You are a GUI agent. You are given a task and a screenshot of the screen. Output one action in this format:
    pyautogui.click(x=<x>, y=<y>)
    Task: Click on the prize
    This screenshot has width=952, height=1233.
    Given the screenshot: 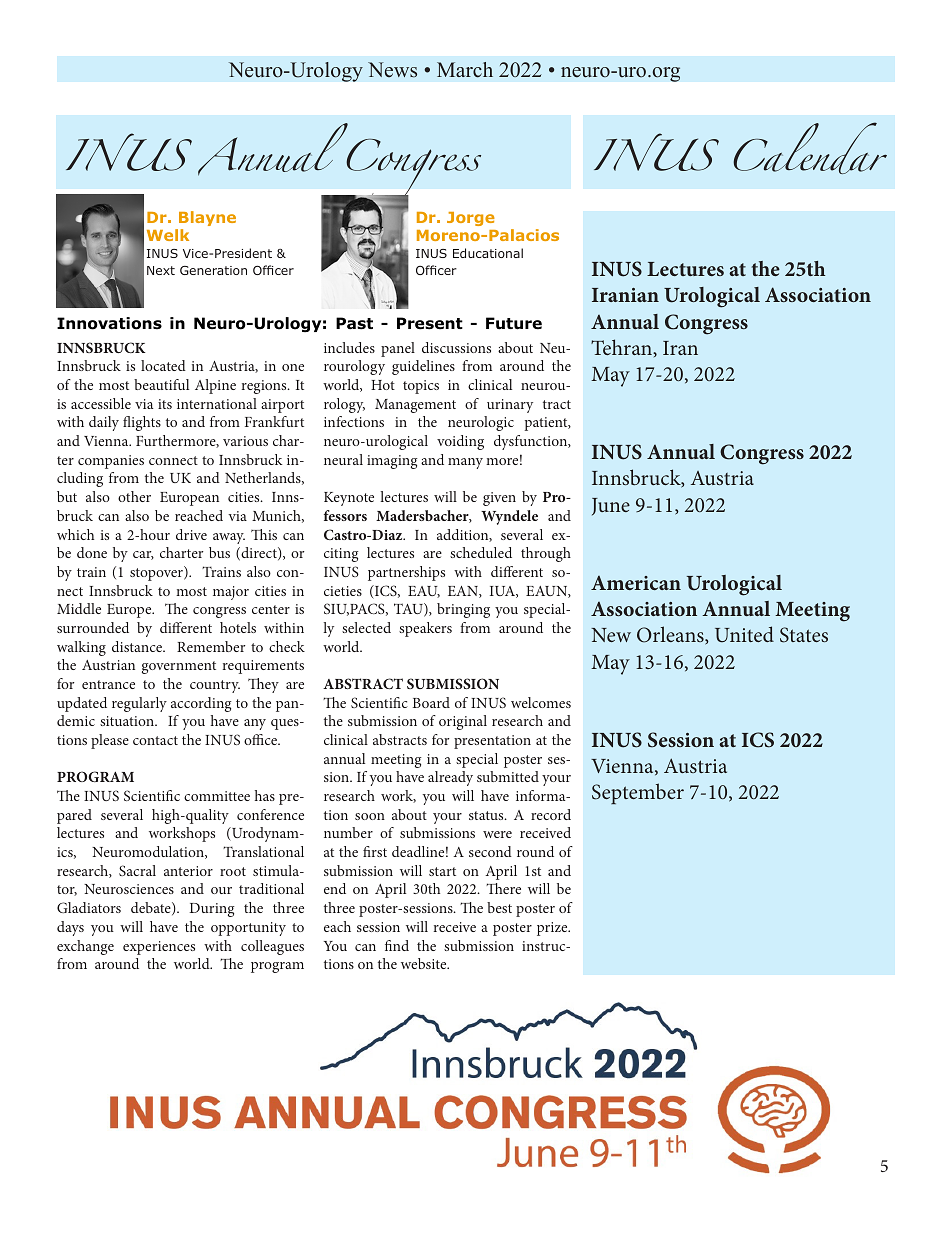 What is the action you would take?
    pyautogui.click(x=553, y=929)
